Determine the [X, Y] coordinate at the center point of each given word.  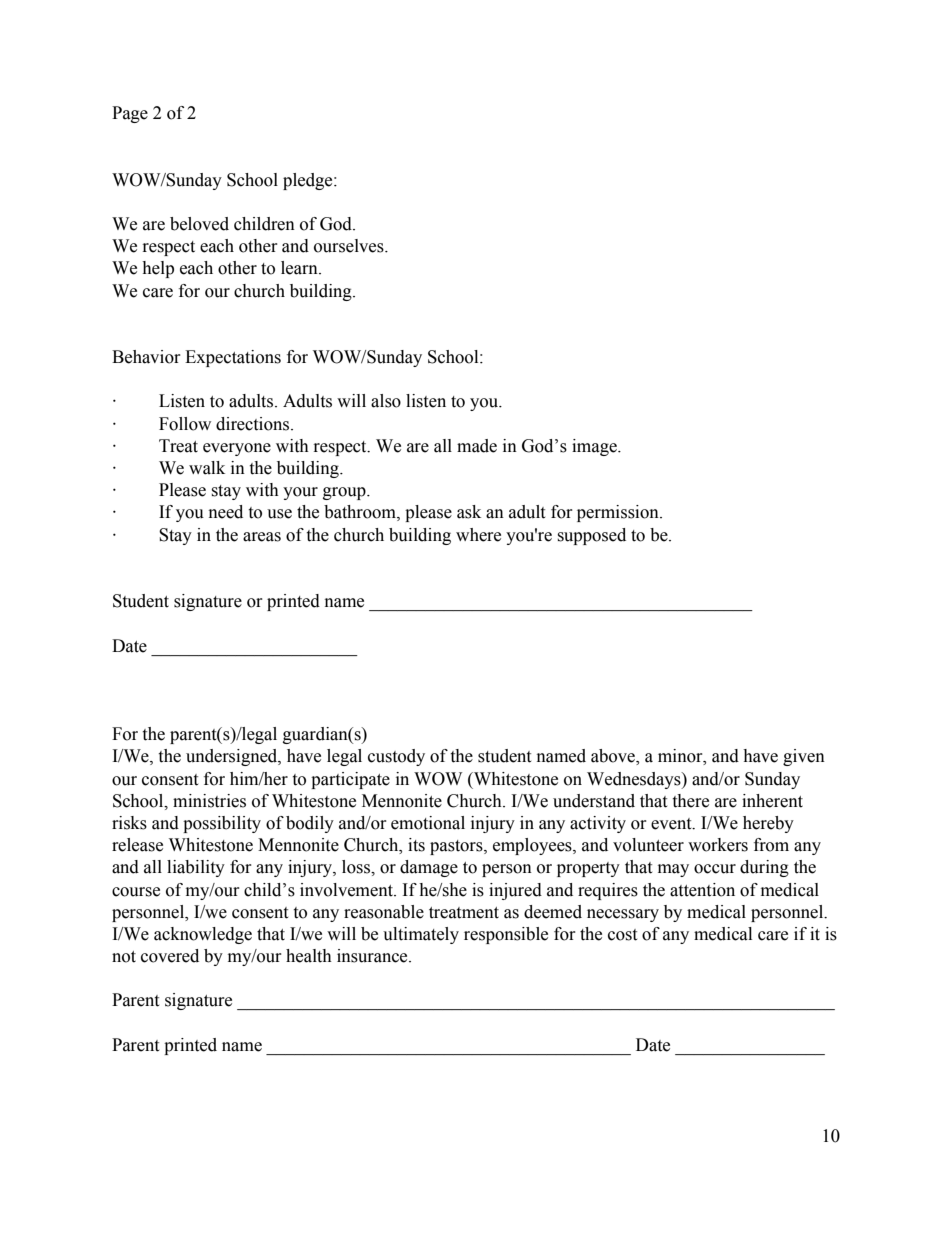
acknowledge [203, 935]
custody [396, 757]
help [158, 269]
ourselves [350, 246]
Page [130, 114]
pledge [309, 181]
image [595, 447]
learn [300, 268]
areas [262, 537]
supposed [591, 536]
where [478, 535]
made [477, 446]
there [690, 801]
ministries [209, 801]
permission [619, 513]
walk [207, 468]
